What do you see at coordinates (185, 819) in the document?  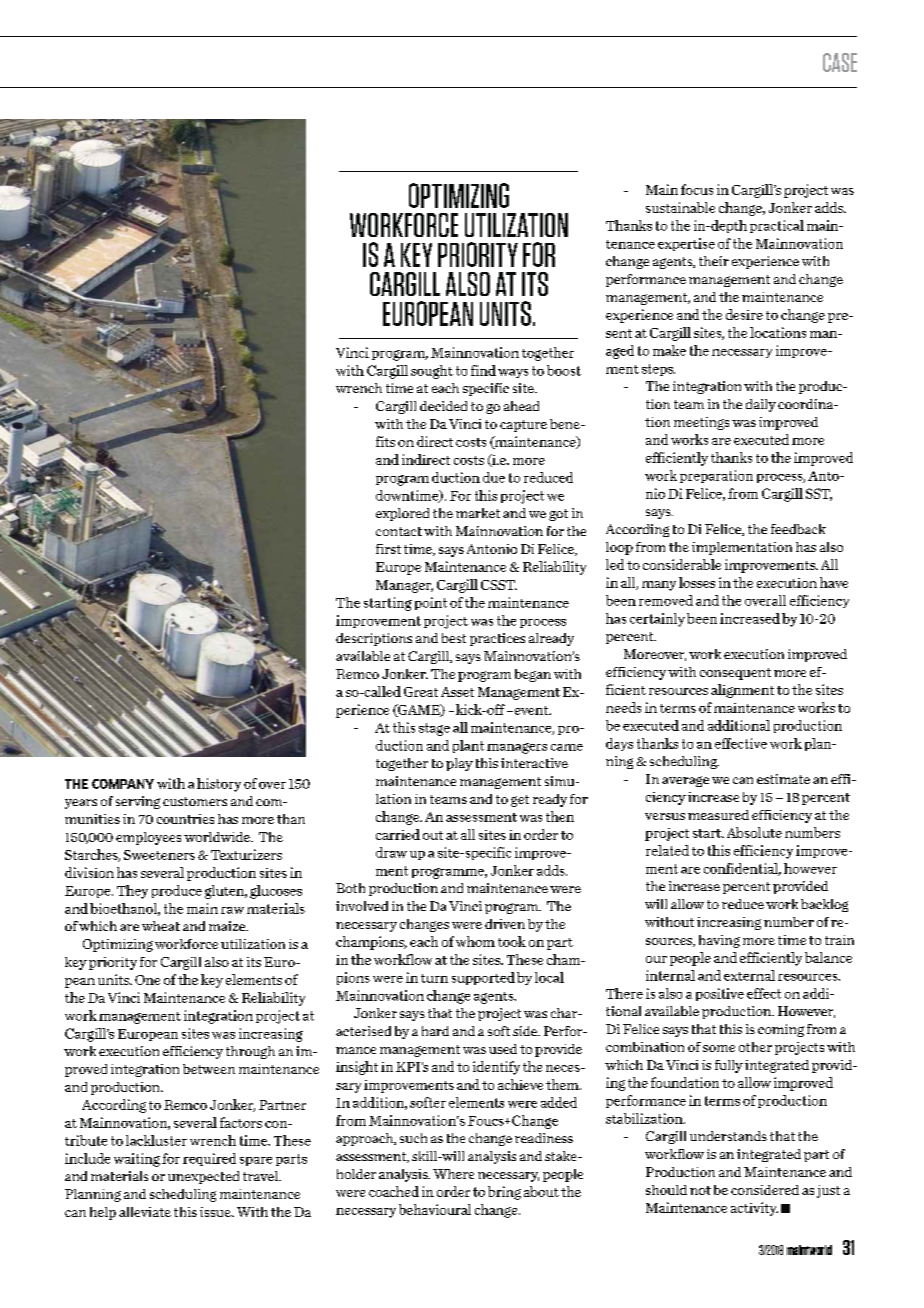 I see `countries` at bounding box center [185, 819].
